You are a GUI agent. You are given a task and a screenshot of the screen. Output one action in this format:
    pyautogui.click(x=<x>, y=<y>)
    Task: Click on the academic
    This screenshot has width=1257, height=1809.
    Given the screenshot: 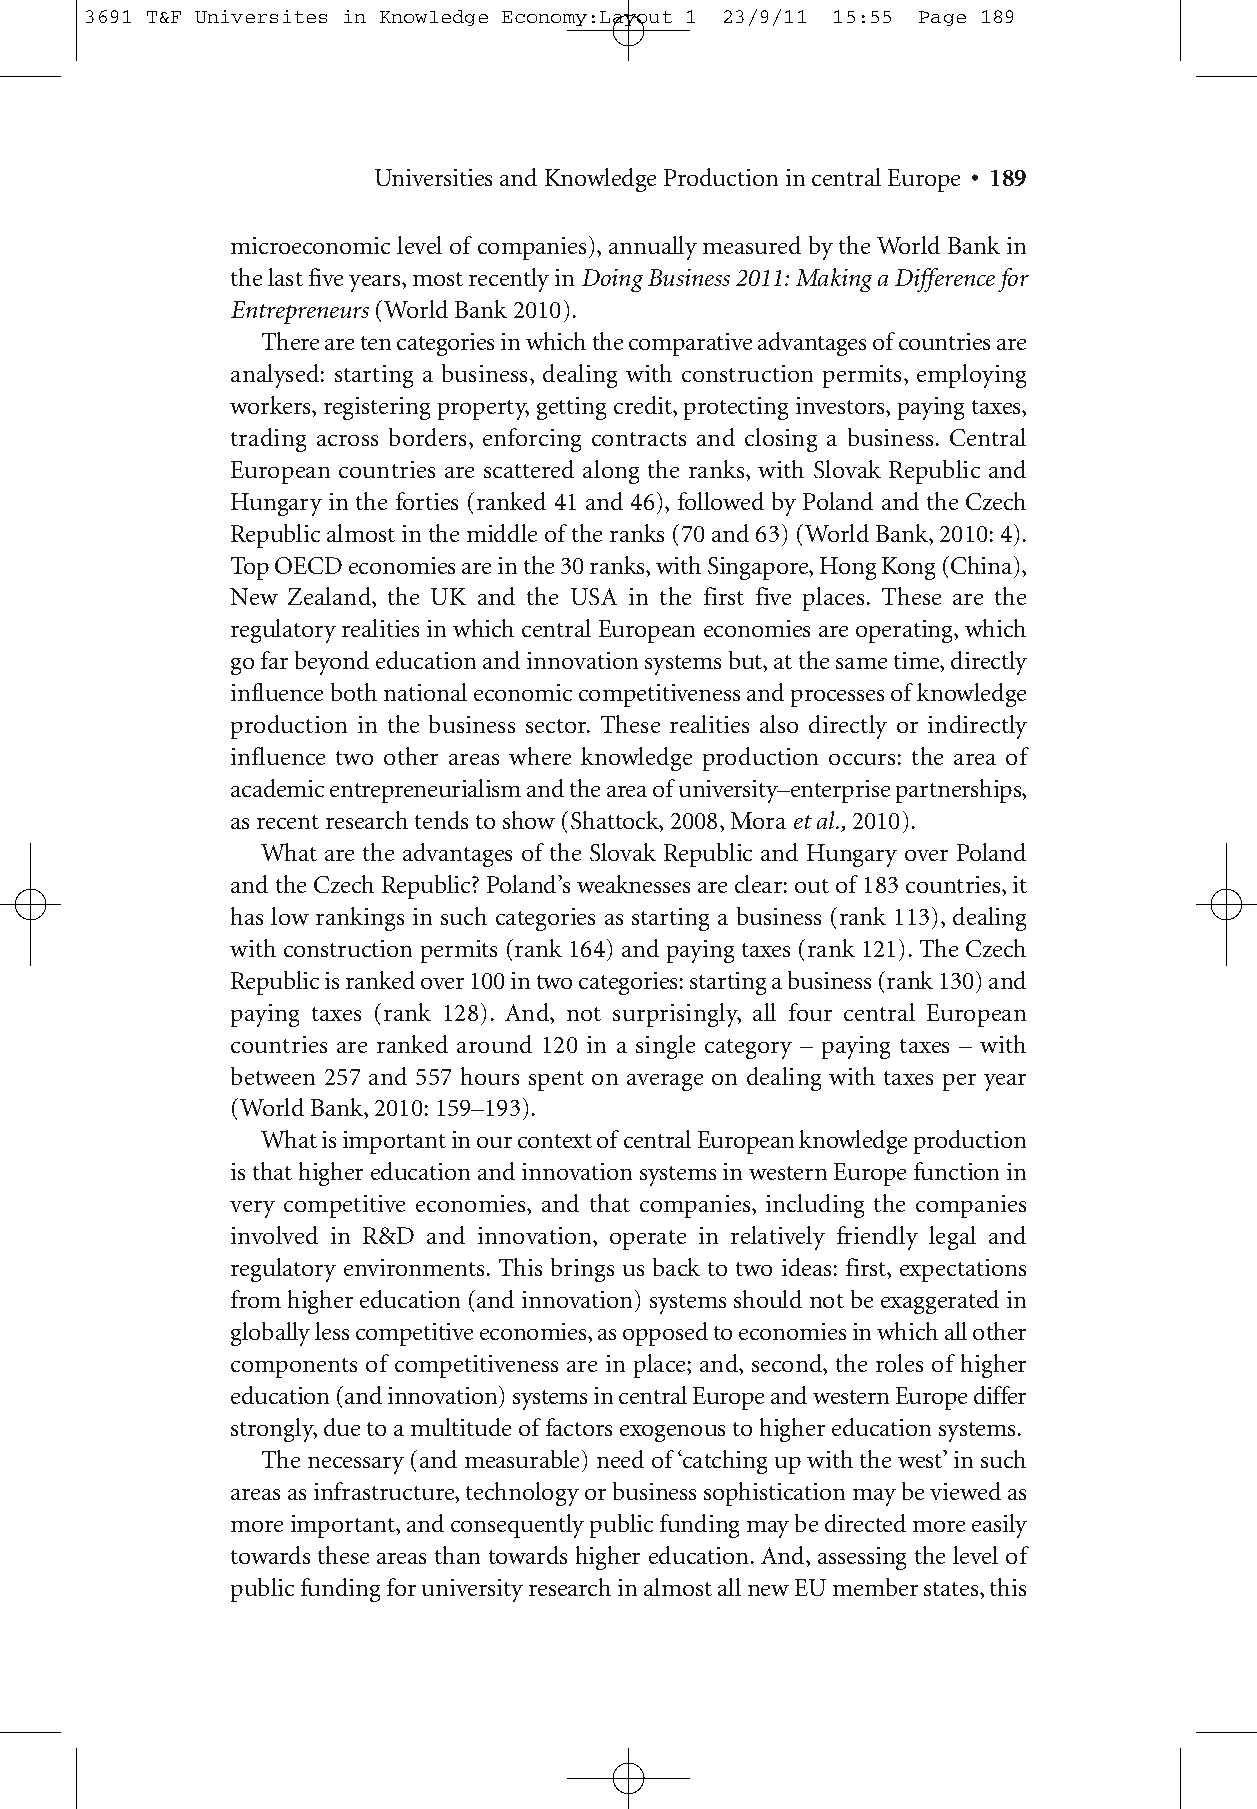 What is the action you would take?
    pyautogui.click(x=277, y=788)
